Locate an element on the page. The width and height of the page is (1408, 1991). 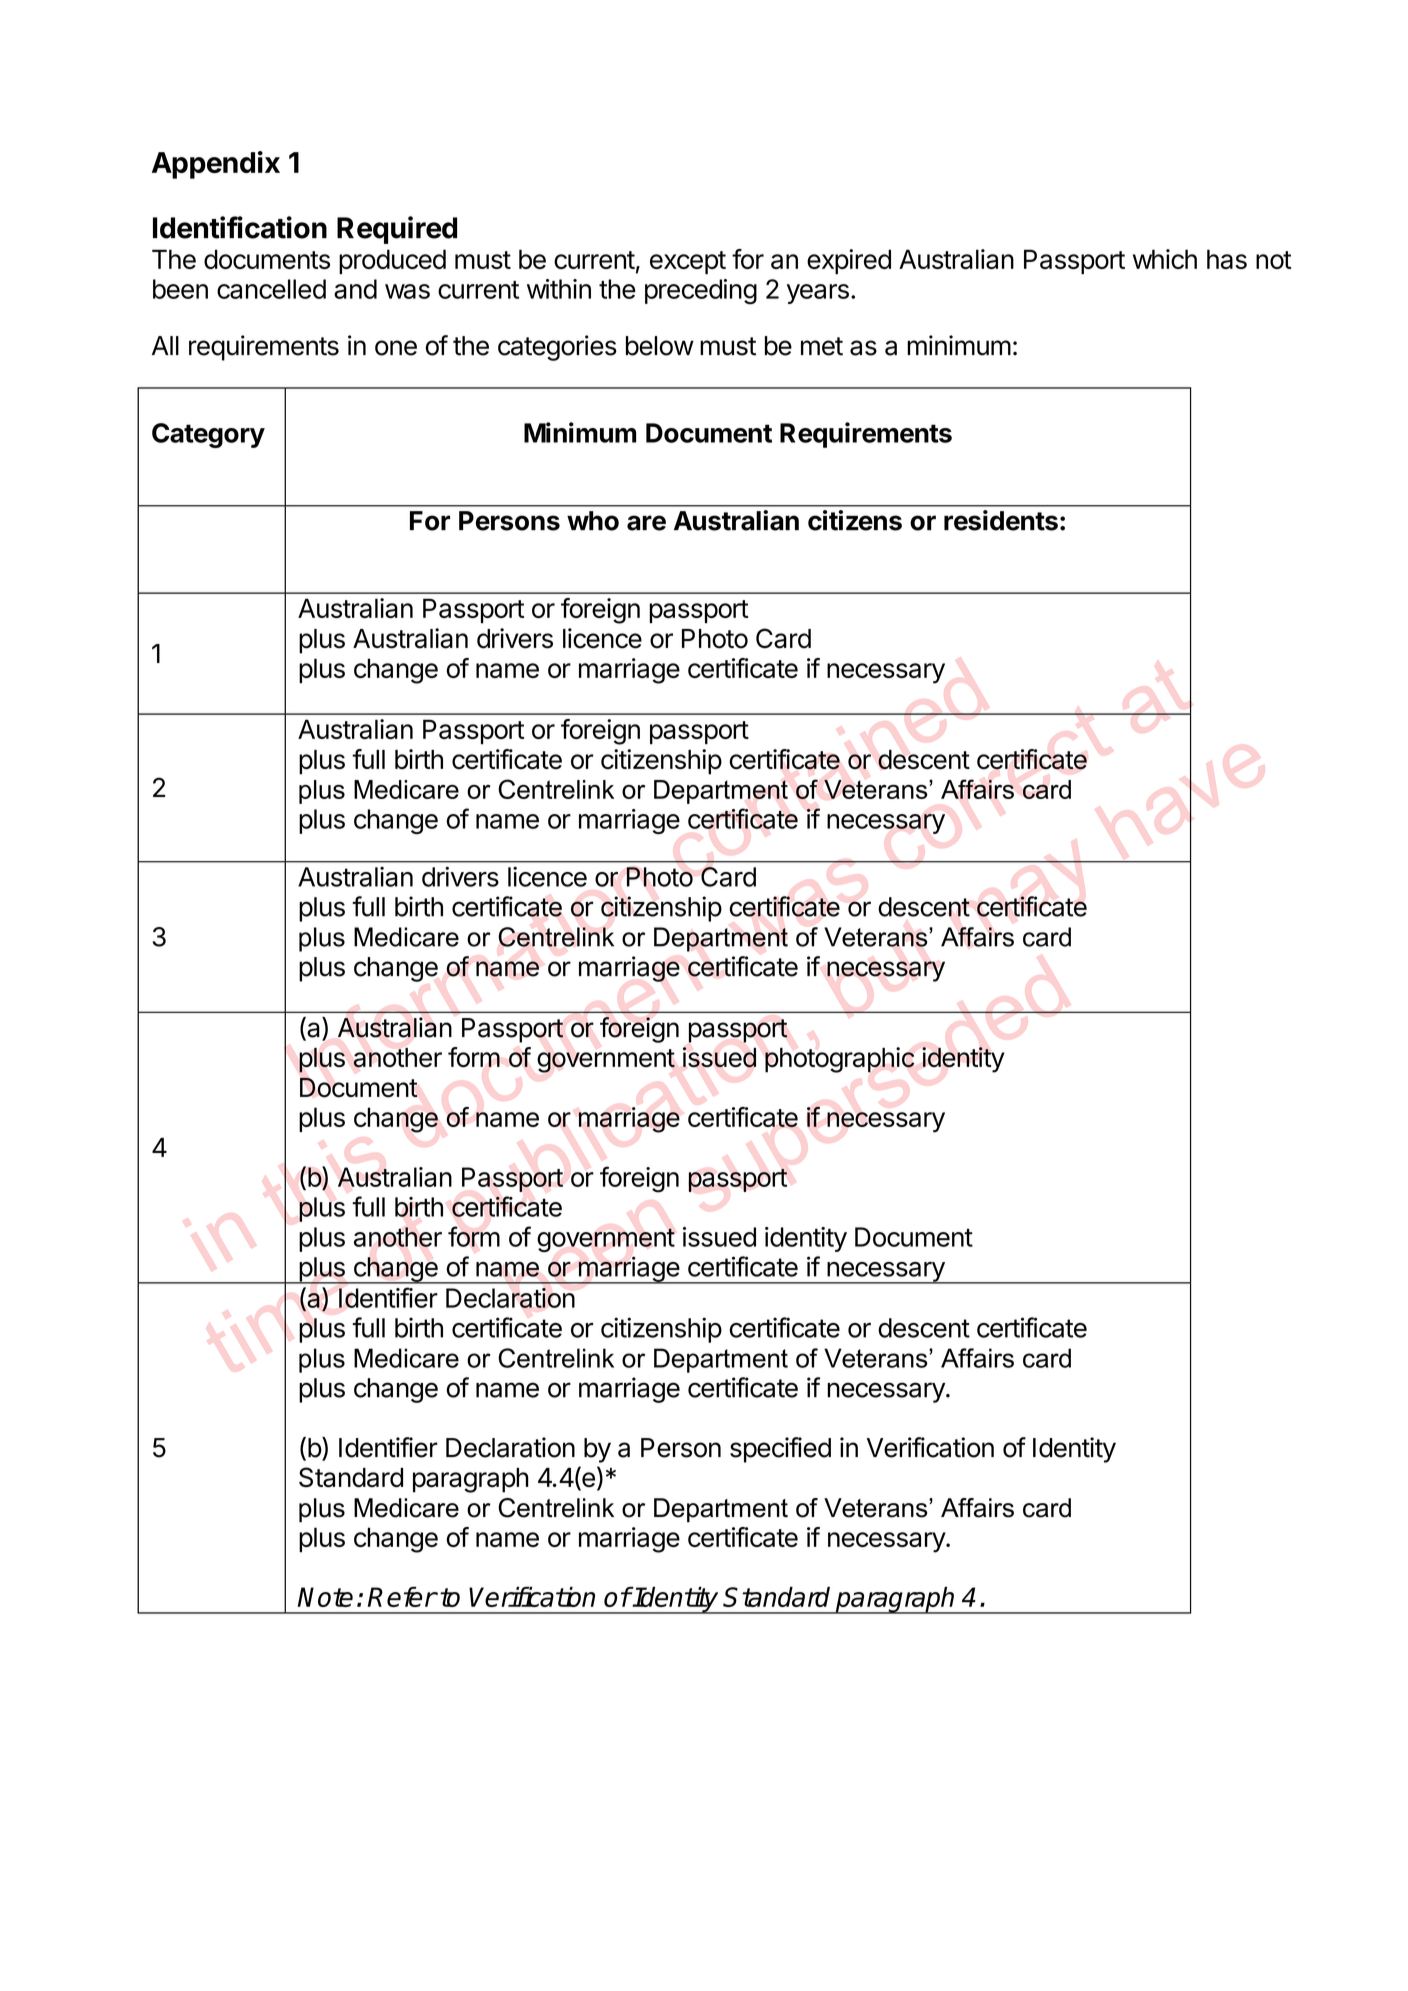
which is located at coordinates (1165, 259).
